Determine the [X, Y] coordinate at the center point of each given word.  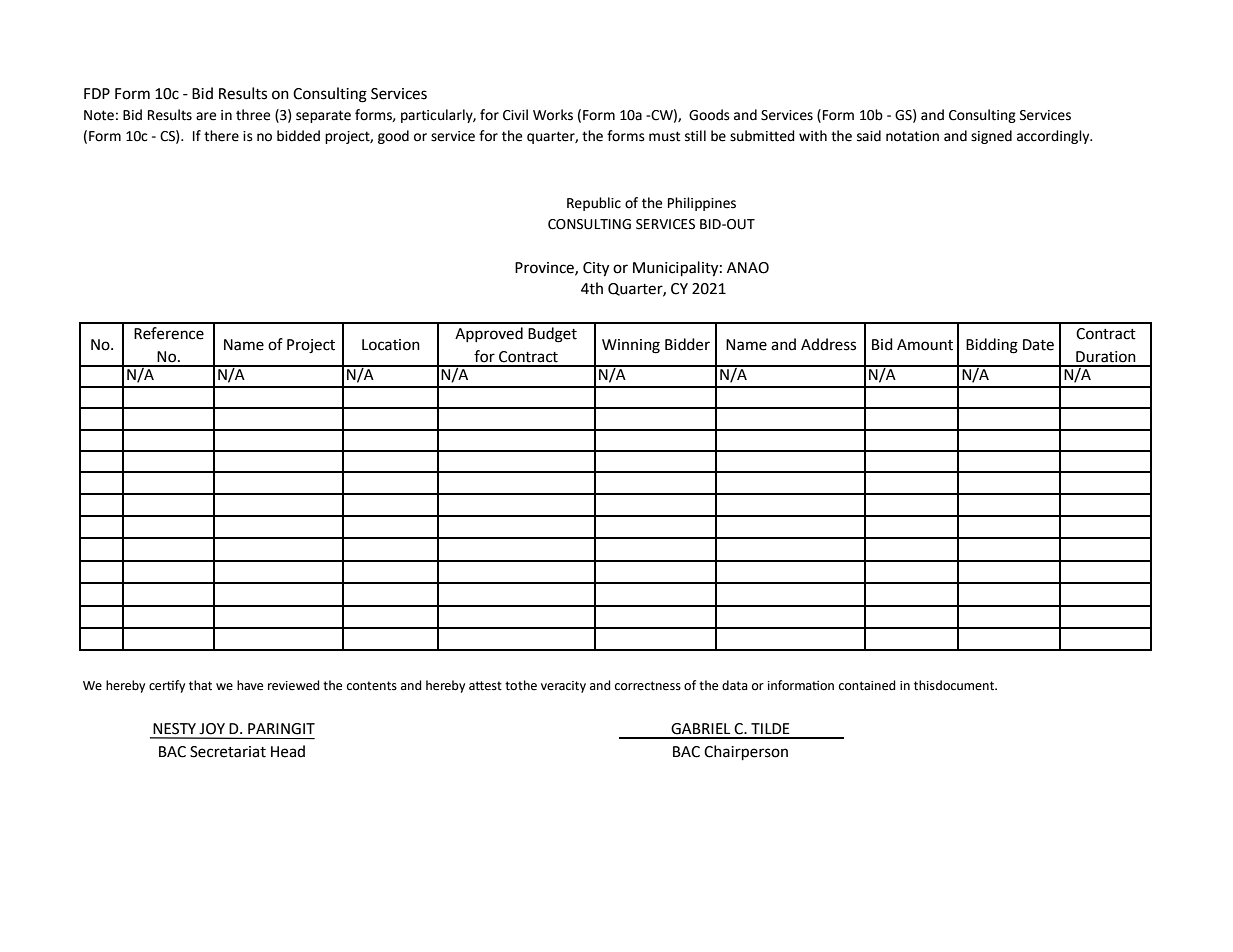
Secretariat [228, 752]
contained [867, 685]
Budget [552, 335]
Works [553, 115]
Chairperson [746, 753]
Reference [169, 333]
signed [991, 137]
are [206, 116]
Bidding [992, 346]
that [200, 685]
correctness [648, 686]
